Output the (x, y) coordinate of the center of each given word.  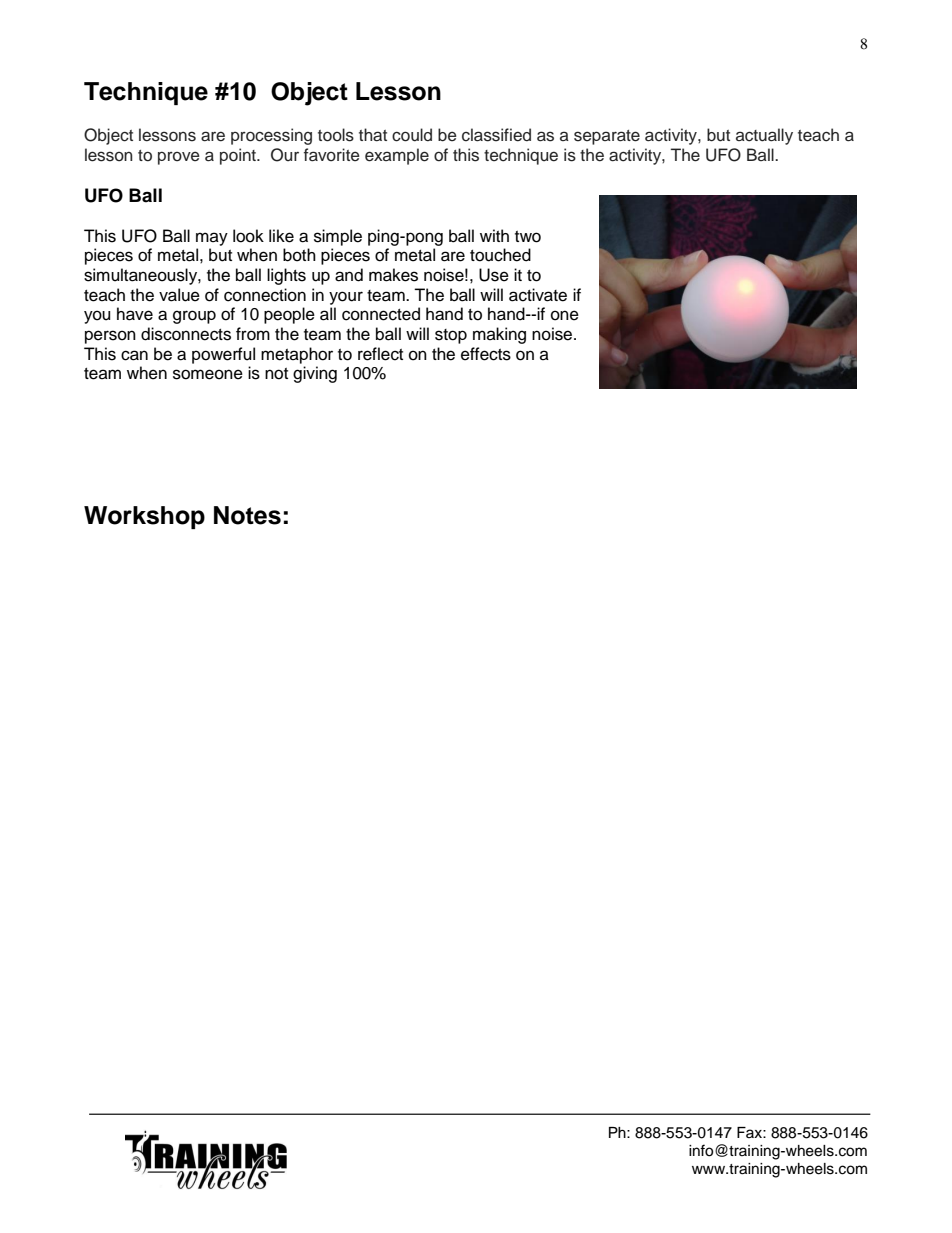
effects (486, 354)
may (212, 239)
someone (208, 374)
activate (538, 295)
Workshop (144, 517)
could (412, 135)
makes (393, 275)
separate (607, 137)
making (499, 335)
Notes (247, 515)
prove (179, 158)
